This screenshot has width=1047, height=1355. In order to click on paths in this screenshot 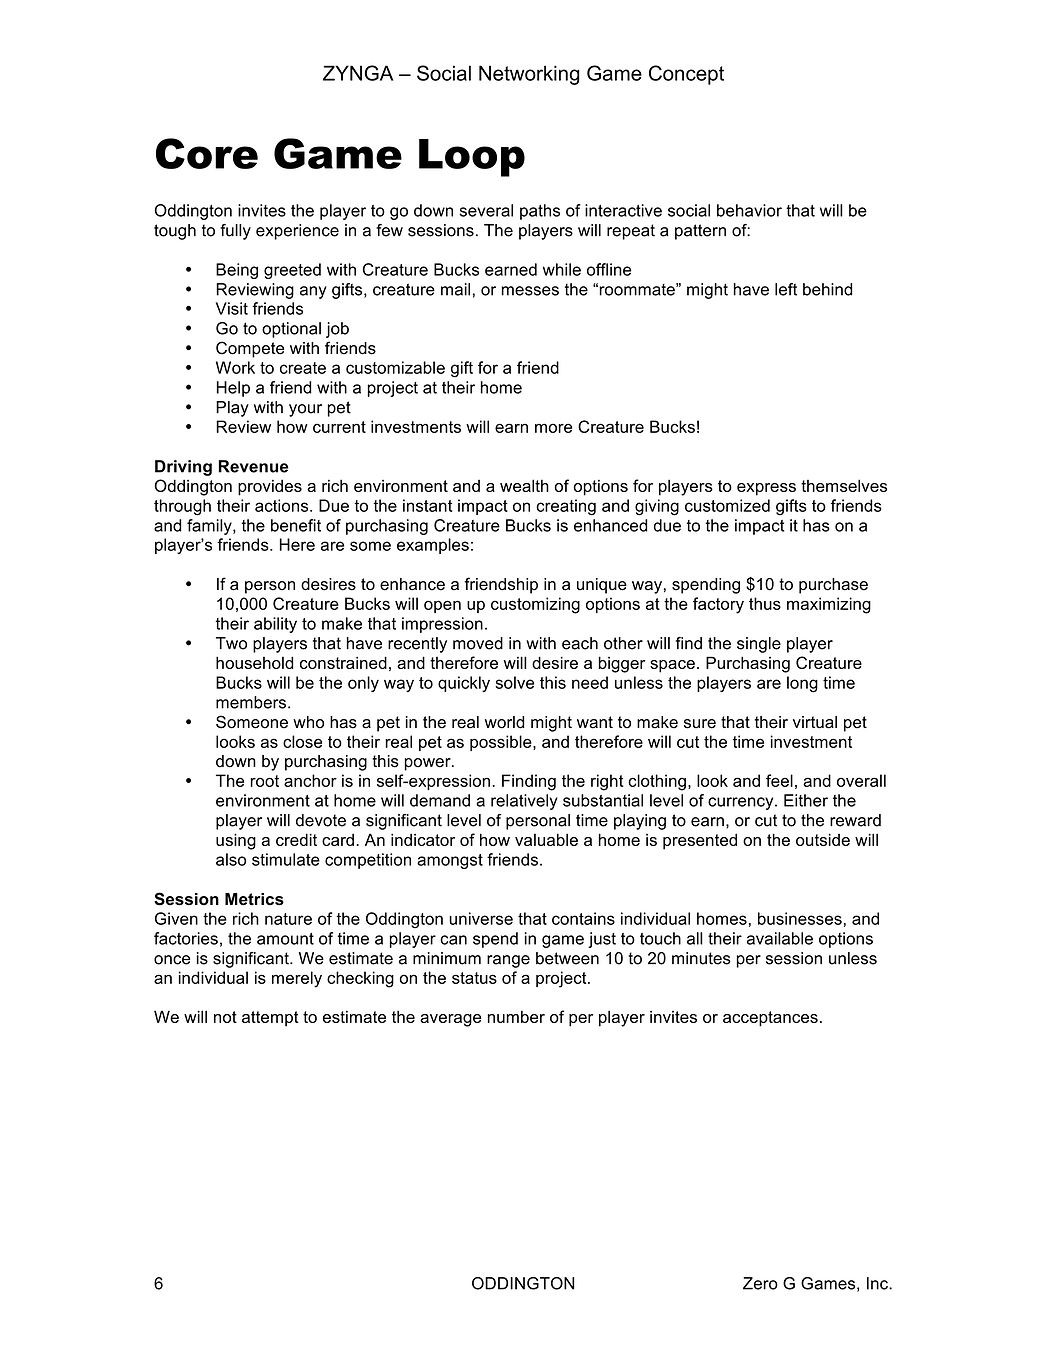, I will do `click(540, 212)`.
